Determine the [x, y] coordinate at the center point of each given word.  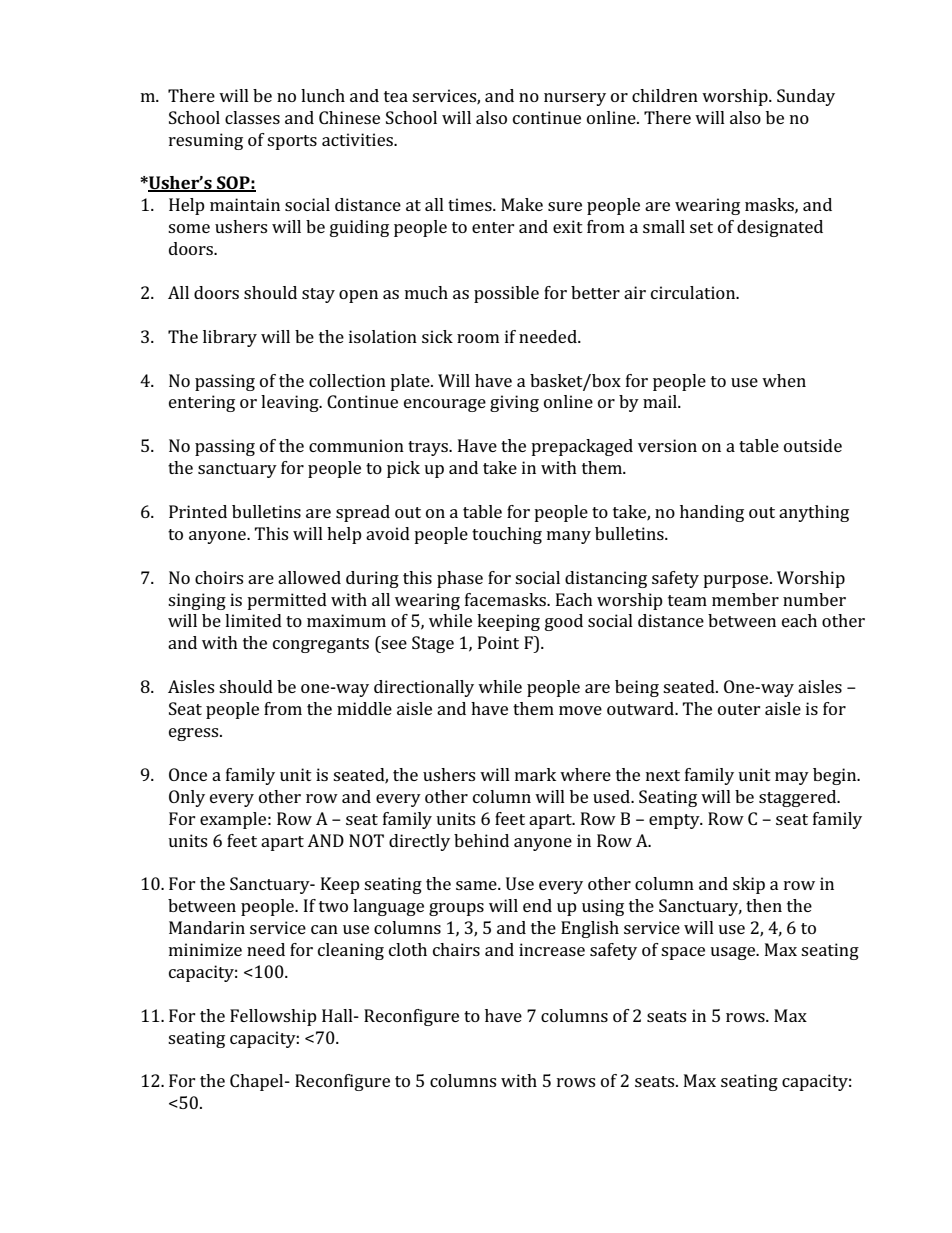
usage [734, 953]
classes [252, 117]
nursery [575, 99]
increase [552, 949]
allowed [309, 577]
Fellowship [273, 1017]
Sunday [806, 97]
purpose [737, 581]
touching [507, 535]
